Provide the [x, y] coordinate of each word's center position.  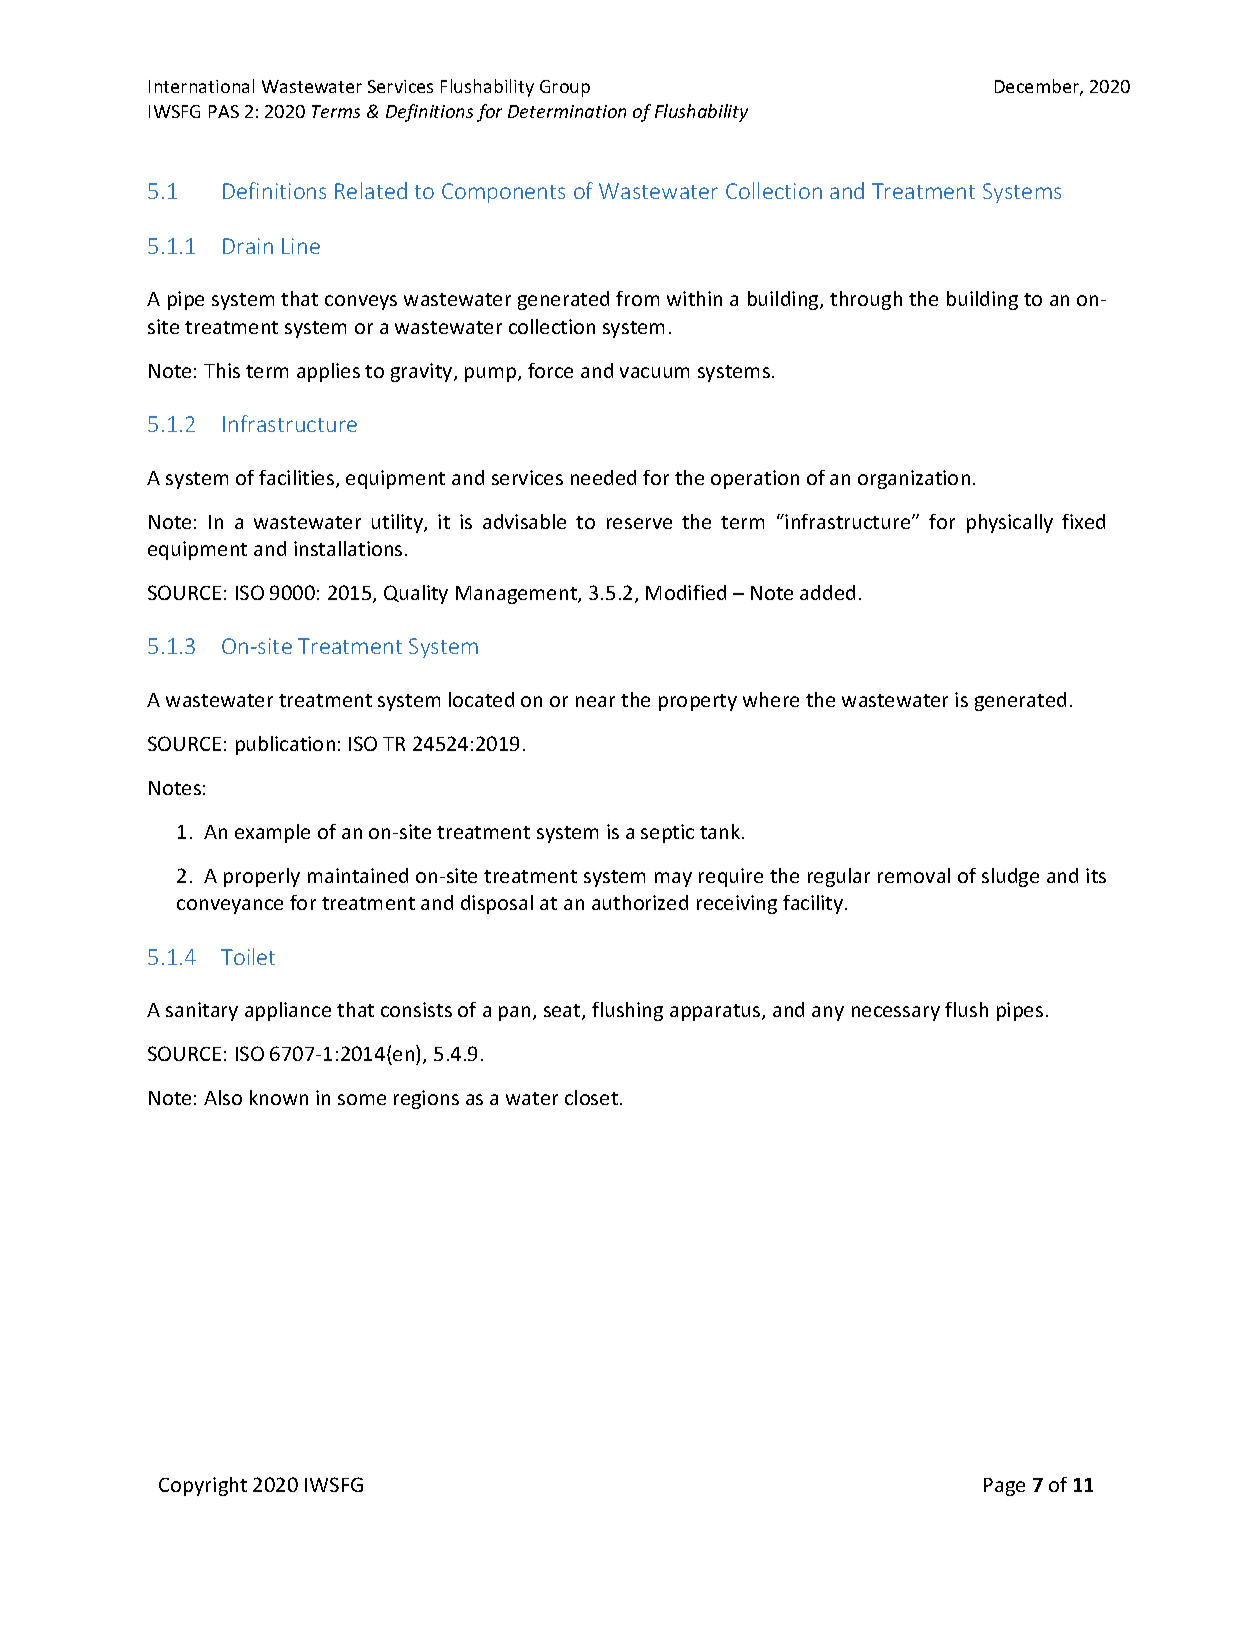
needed [603, 477]
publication [285, 745]
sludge [1010, 877]
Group [565, 88]
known [279, 1097]
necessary [896, 1013]
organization [914, 479]
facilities [298, 479]
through [866, 300]
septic [667, 833]
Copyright [203, 1486]
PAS [224, 111]
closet [591, 1097]
